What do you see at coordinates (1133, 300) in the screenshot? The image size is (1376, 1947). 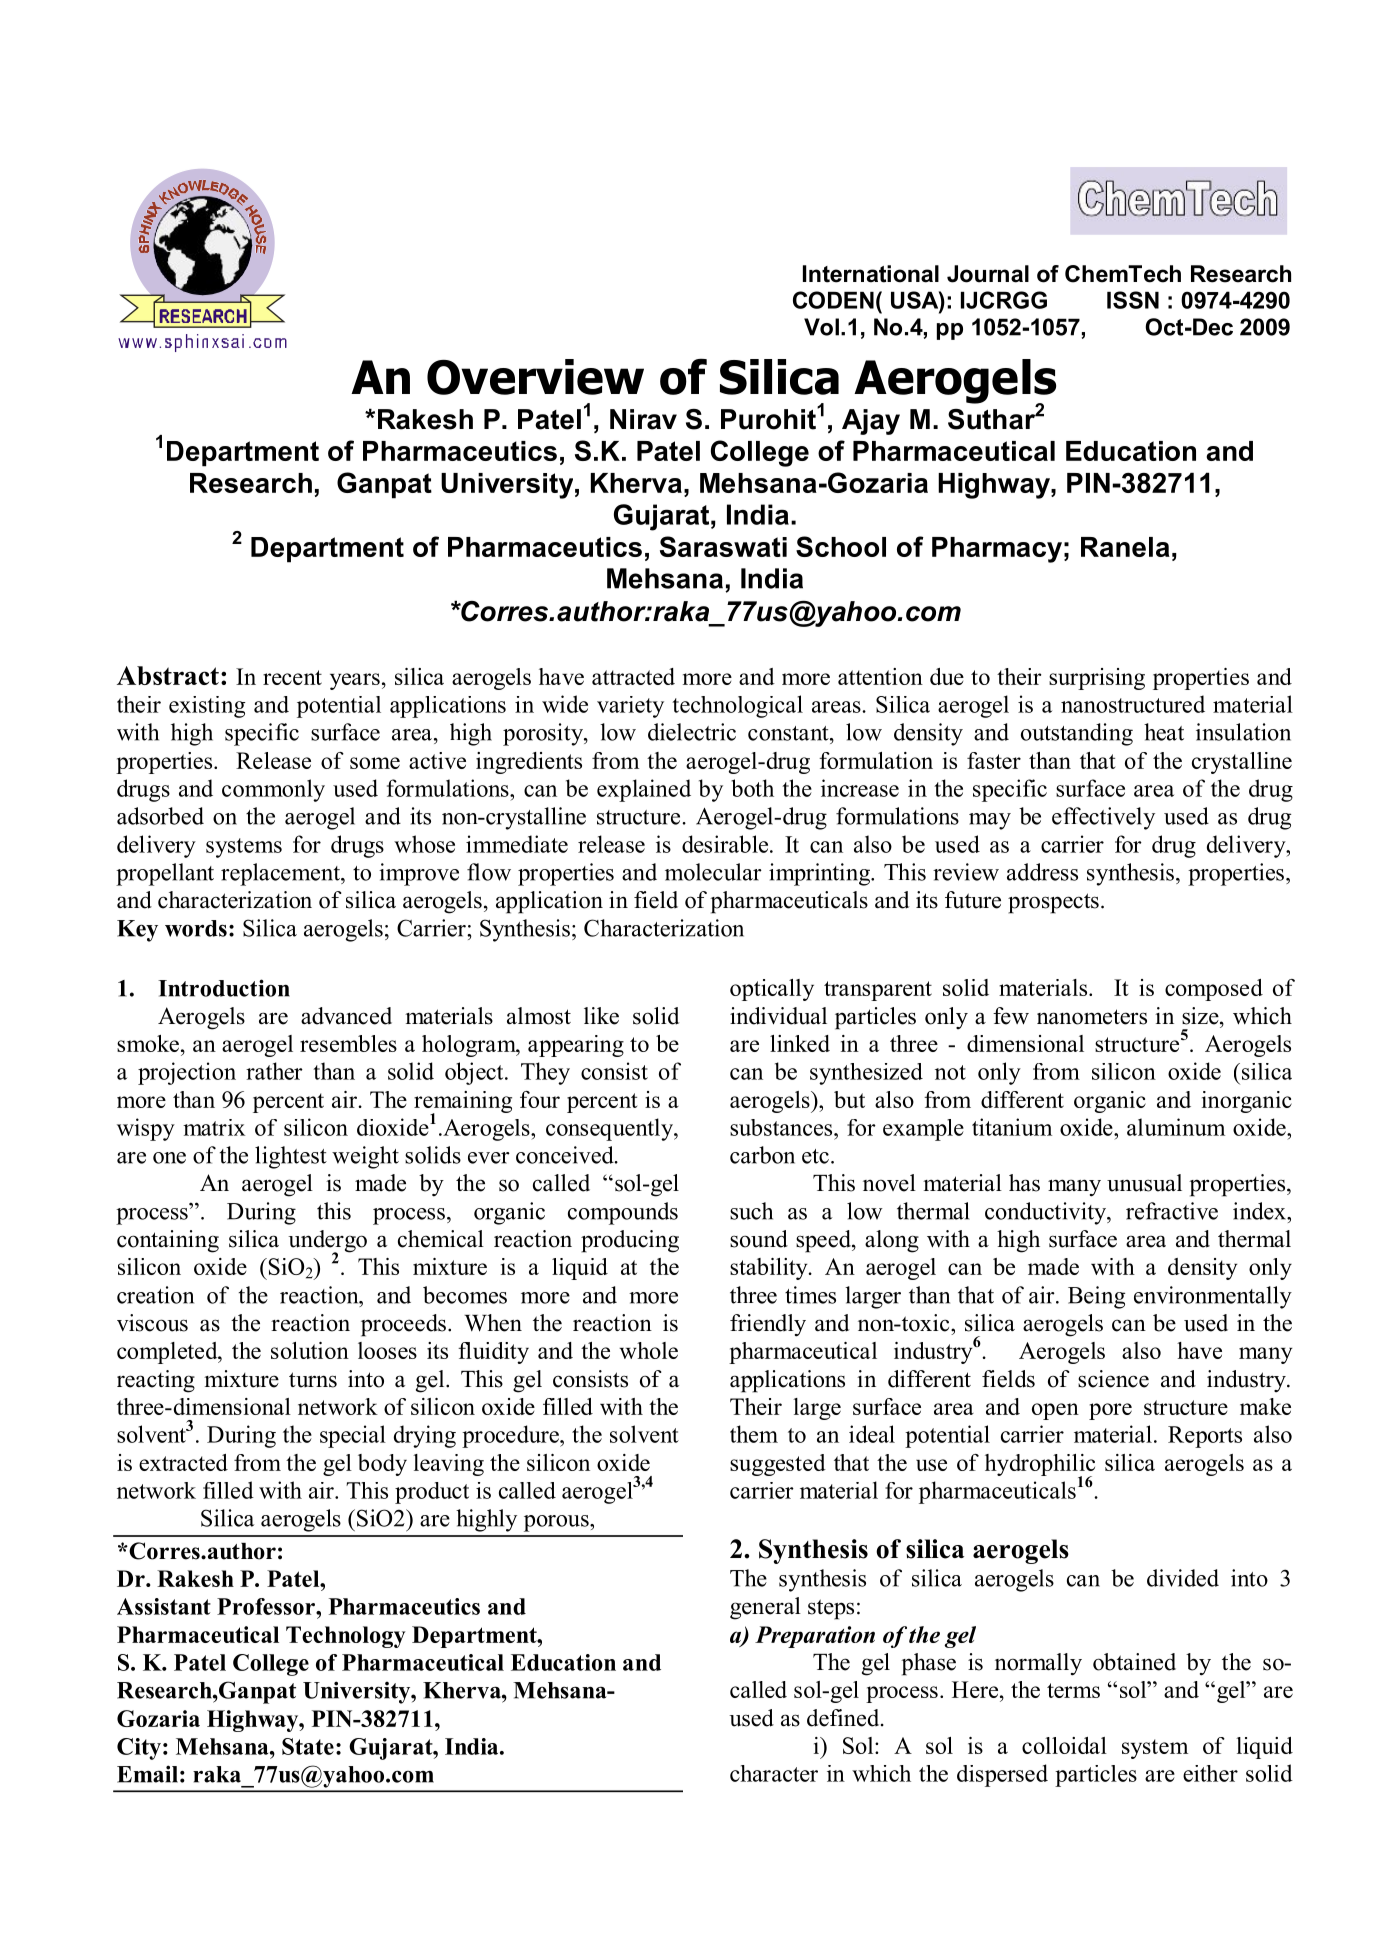 I see `ISSN` at bounding box center [1133, 300].
